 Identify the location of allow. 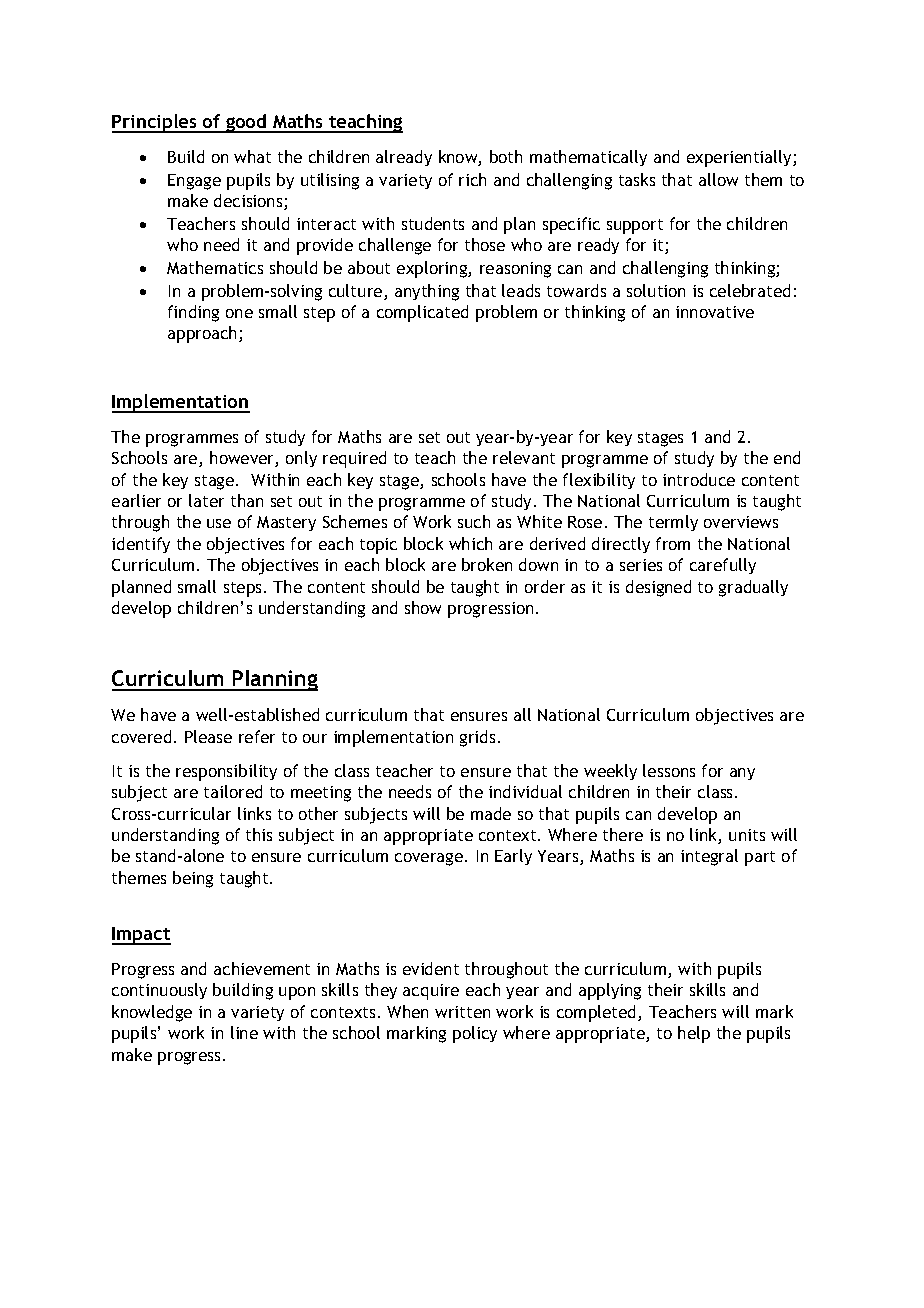
(718, 179).
